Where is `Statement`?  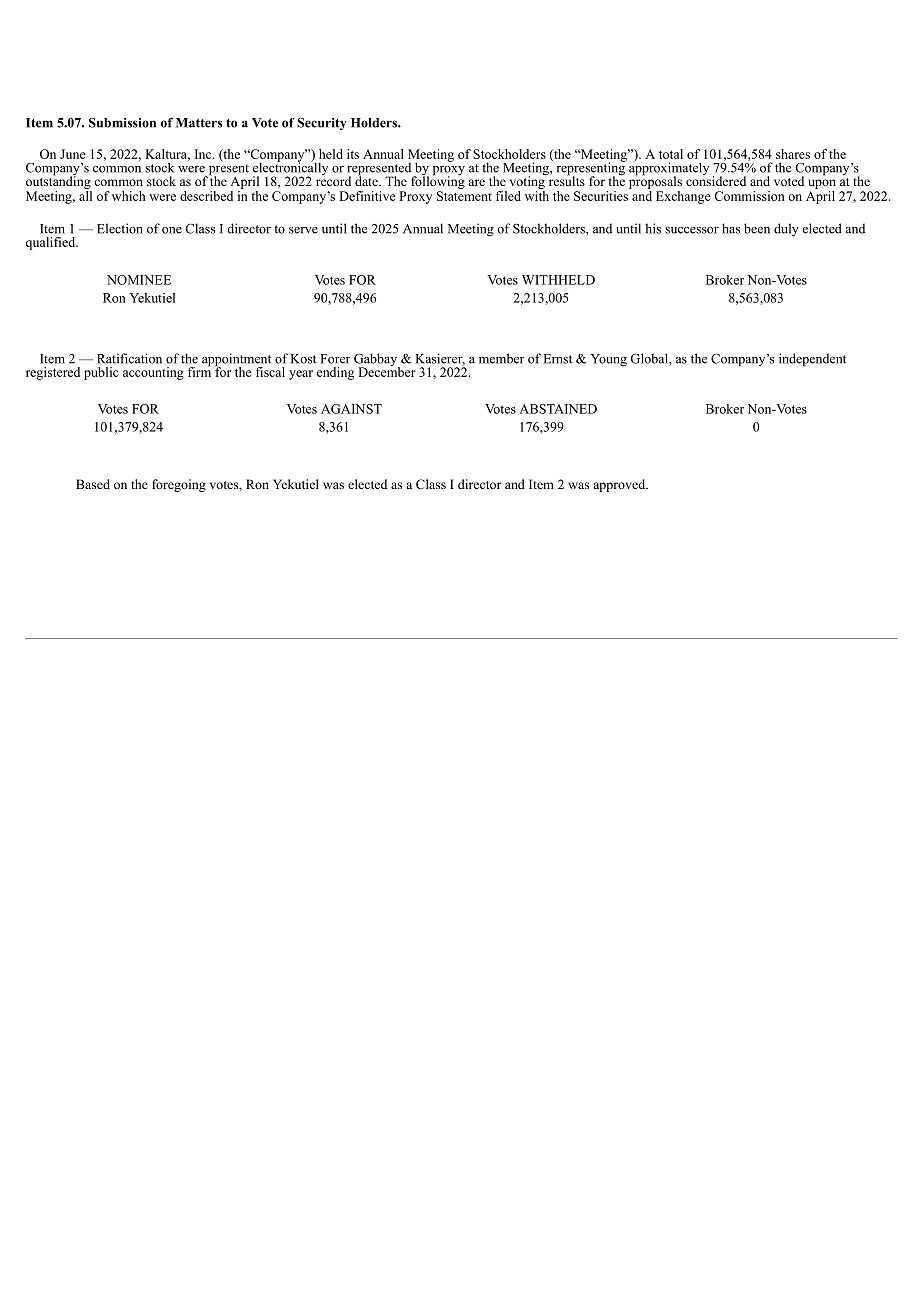
Statement is located at coordinates (464, 196).
